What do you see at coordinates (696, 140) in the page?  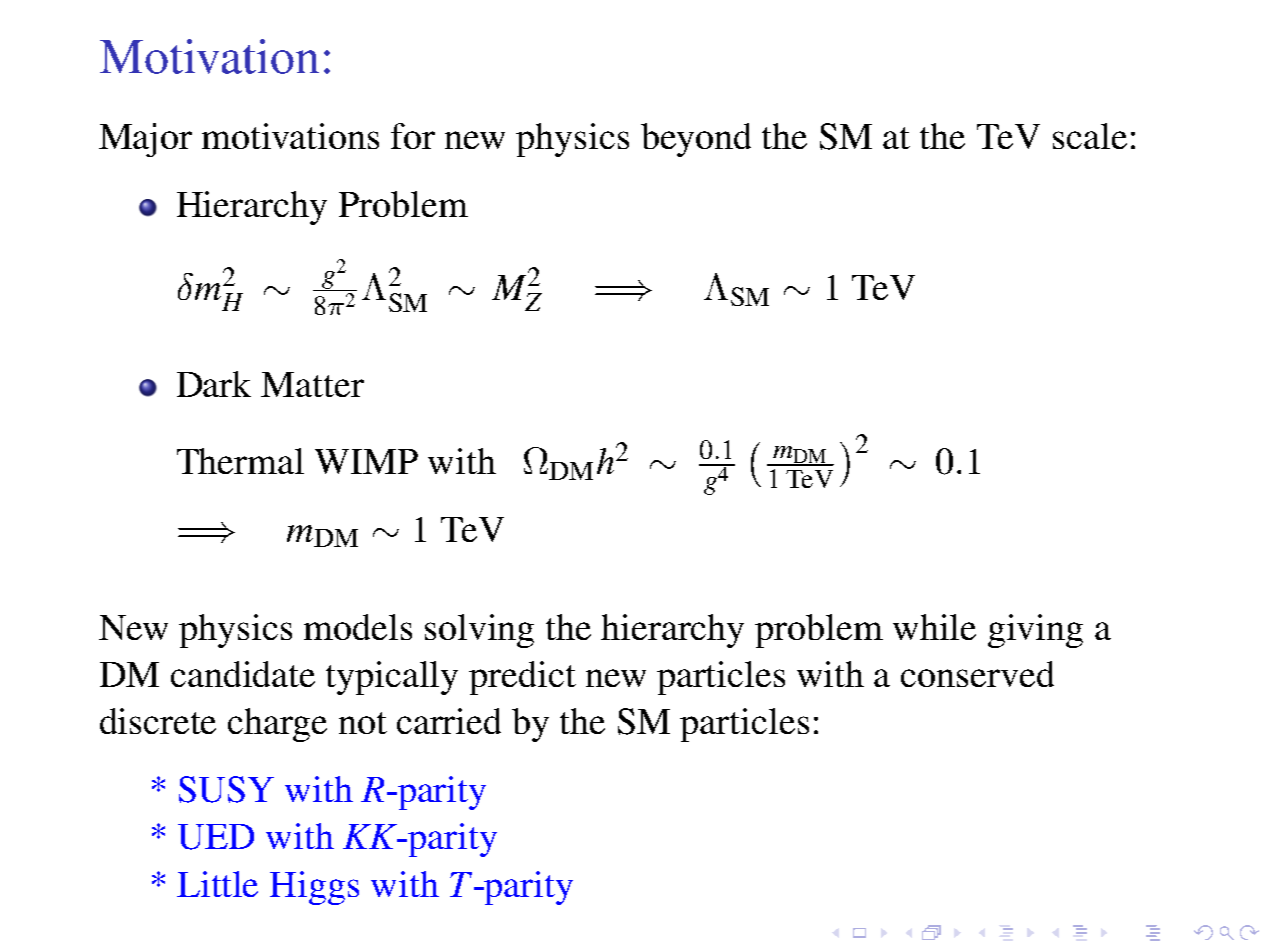 I see `beyond` at bounding box center [696, 140].
